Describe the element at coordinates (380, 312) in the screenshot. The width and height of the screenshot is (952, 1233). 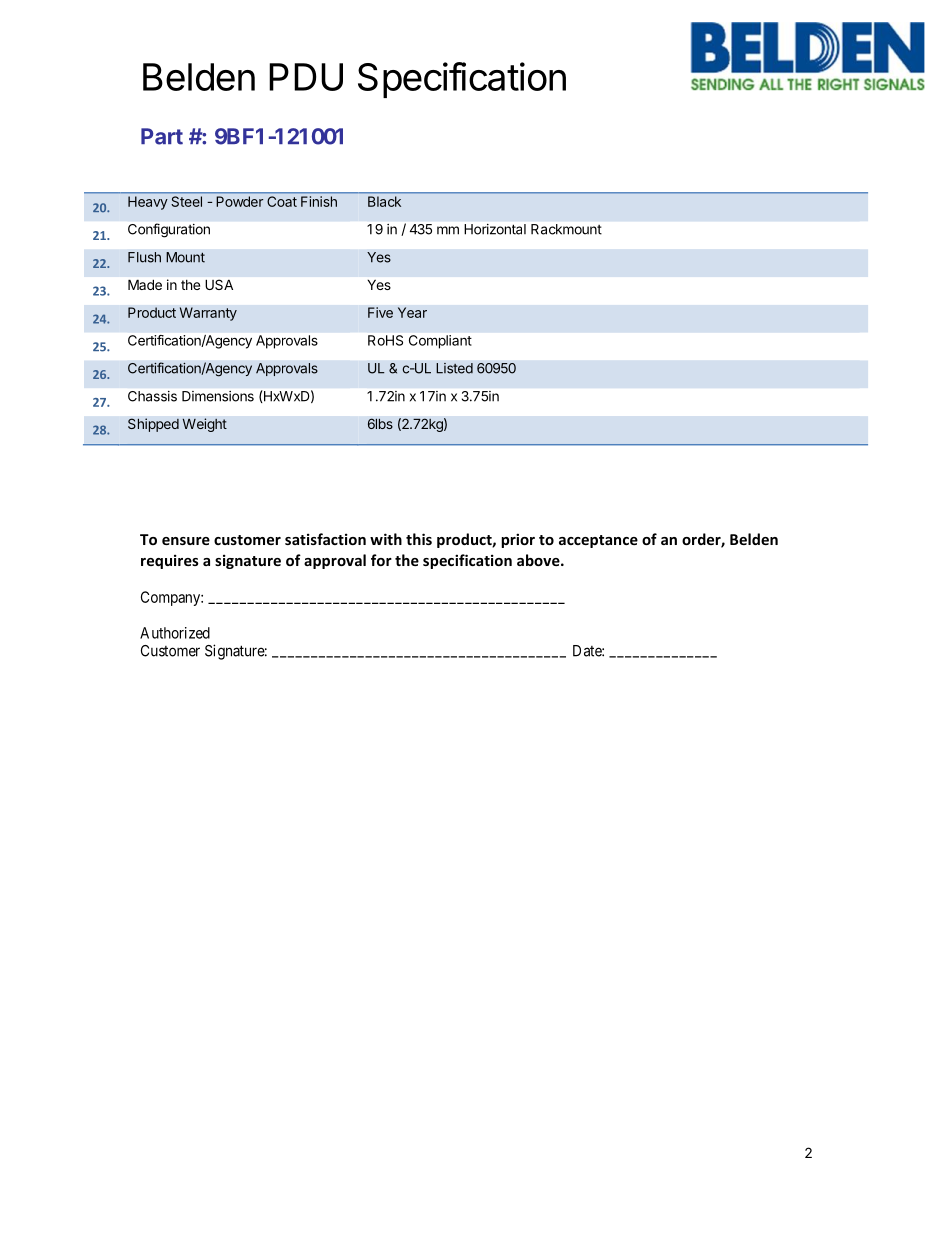
I see `Five` at that location.
